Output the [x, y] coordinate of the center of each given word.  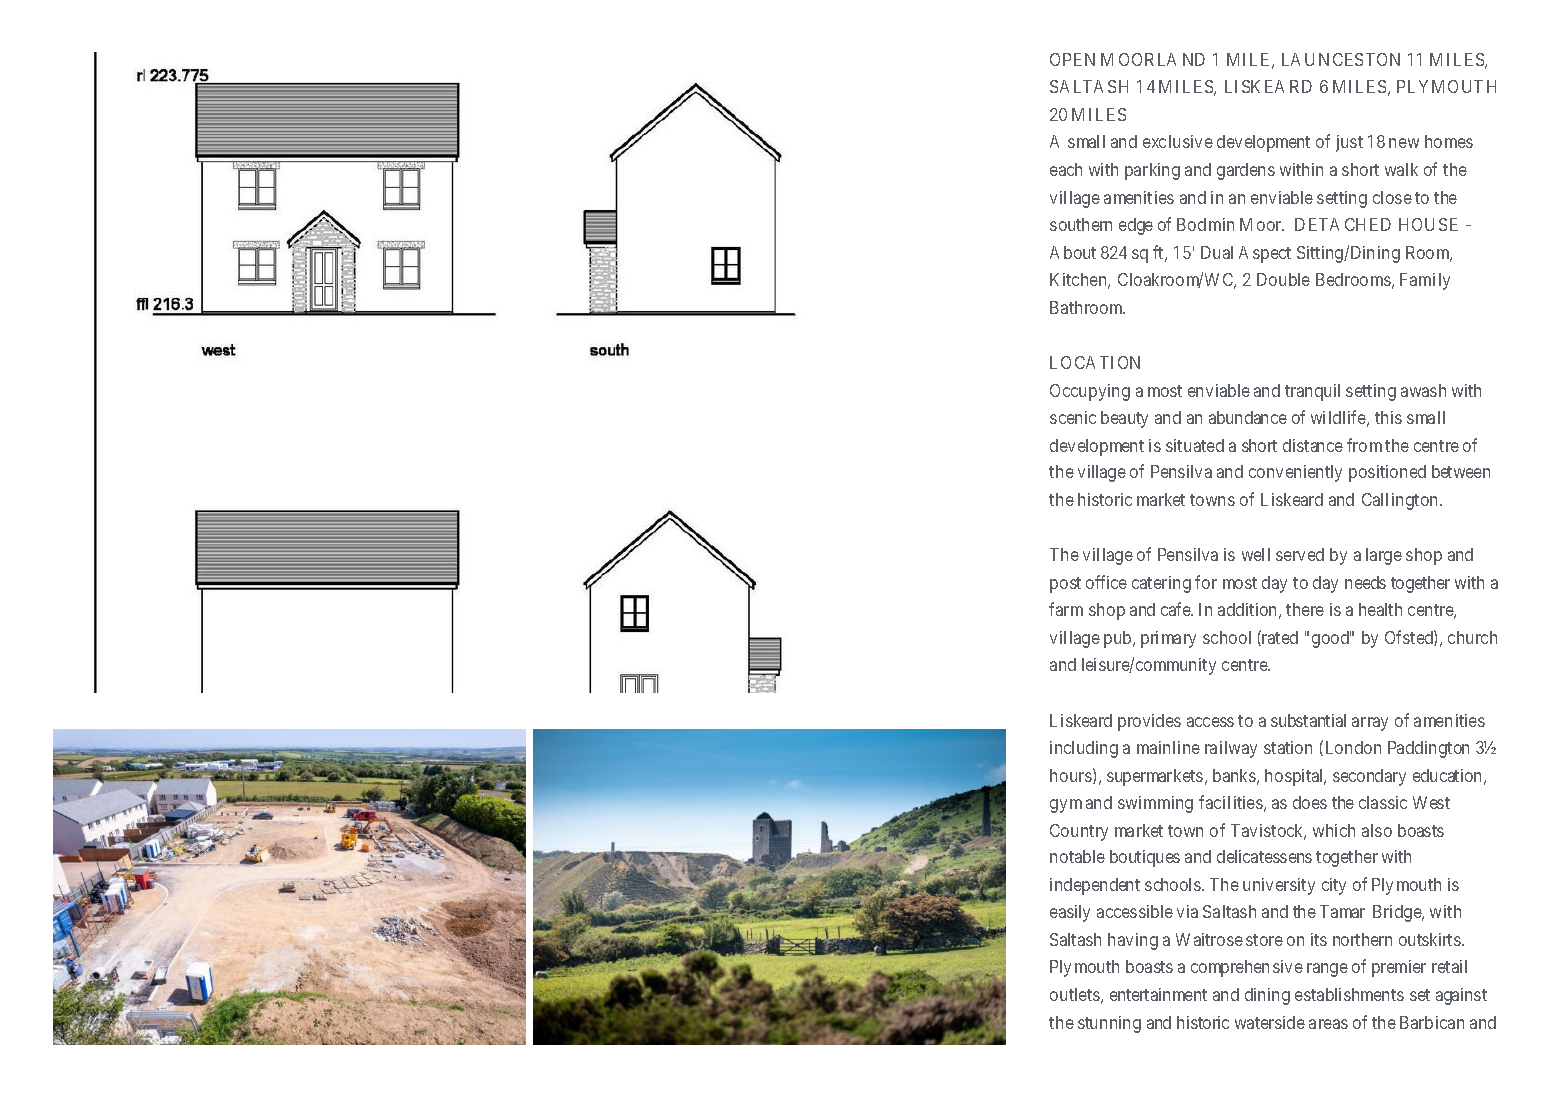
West [1431, 802]
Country [1079, 832]
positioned [1387, 473]
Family [1425, 281]
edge [1136, 226]
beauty [1124, 419]
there [1305, 609]
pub [1119, 639]
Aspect [1265, 254]
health [1380, 609]
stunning [1109, 1024]
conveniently [1295, 473]
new [1404, 143]
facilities [1231, 802]
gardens [1246, 171]
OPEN [1072, 59]
